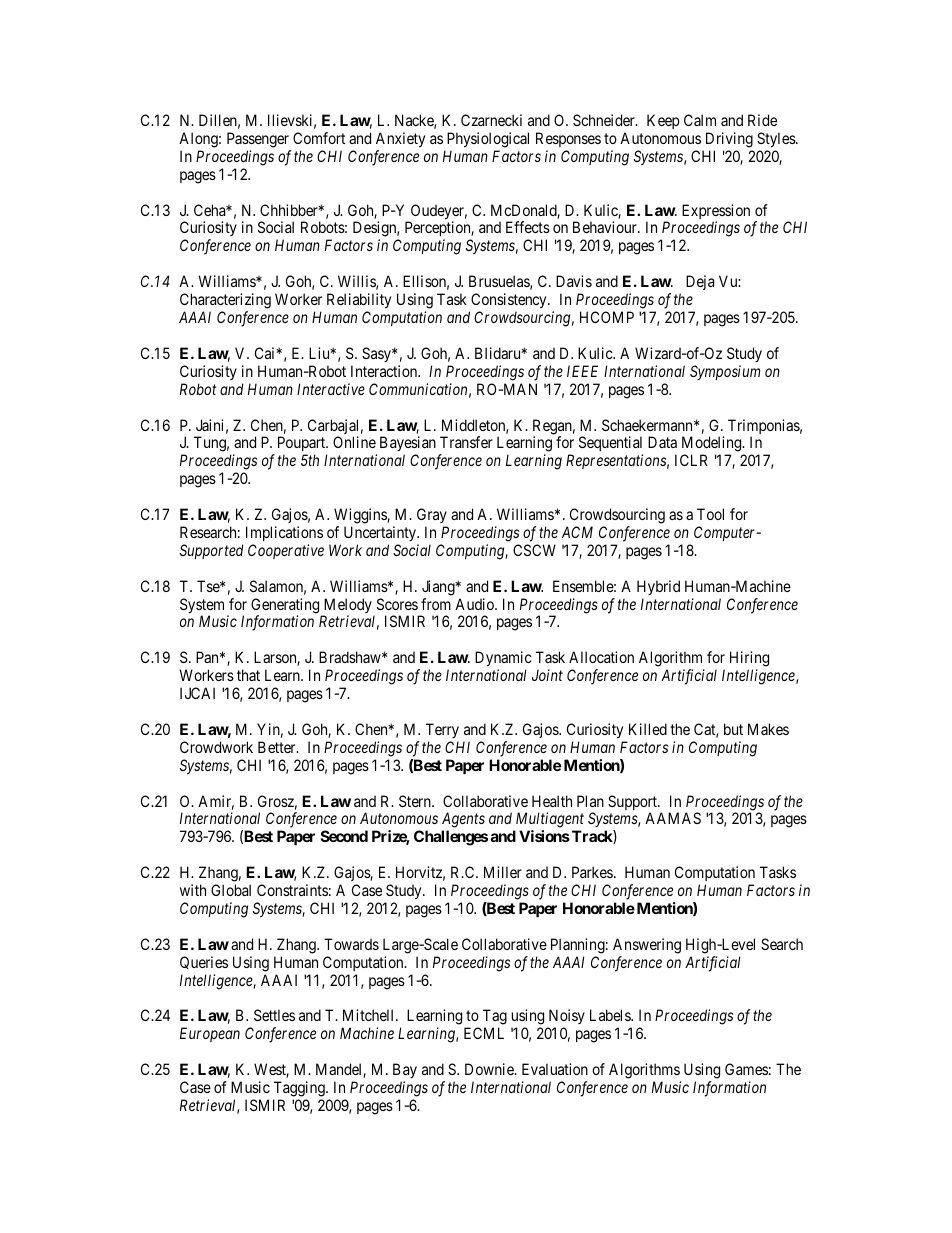 This page has width=952, height=1233. I want to click on Passenger, so click(258, 140).
